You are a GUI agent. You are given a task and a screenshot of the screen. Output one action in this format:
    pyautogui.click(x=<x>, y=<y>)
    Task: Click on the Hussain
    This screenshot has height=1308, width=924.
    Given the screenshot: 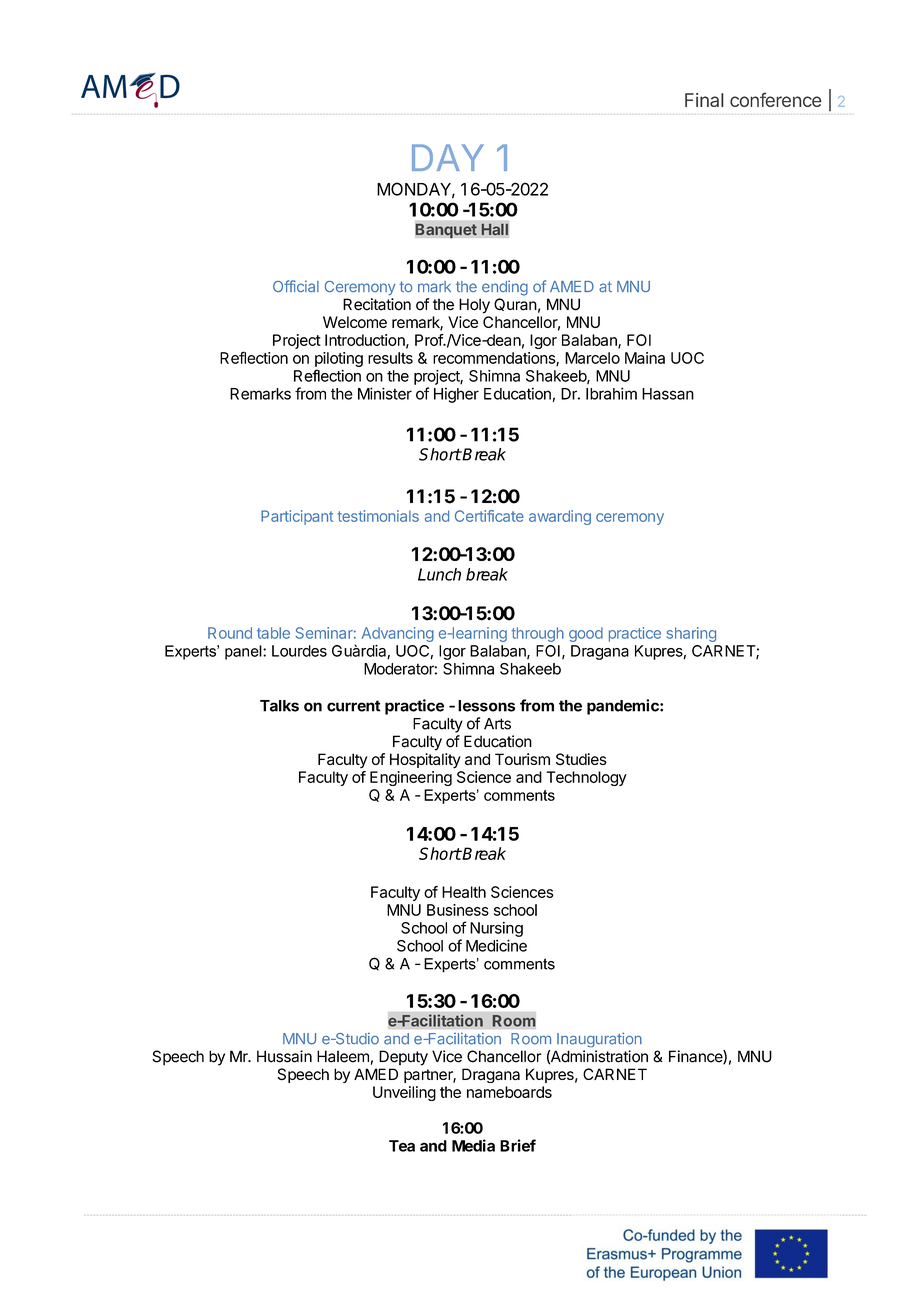 What is the action you would take?
    pyautogui.click(x=284, y=1056)
